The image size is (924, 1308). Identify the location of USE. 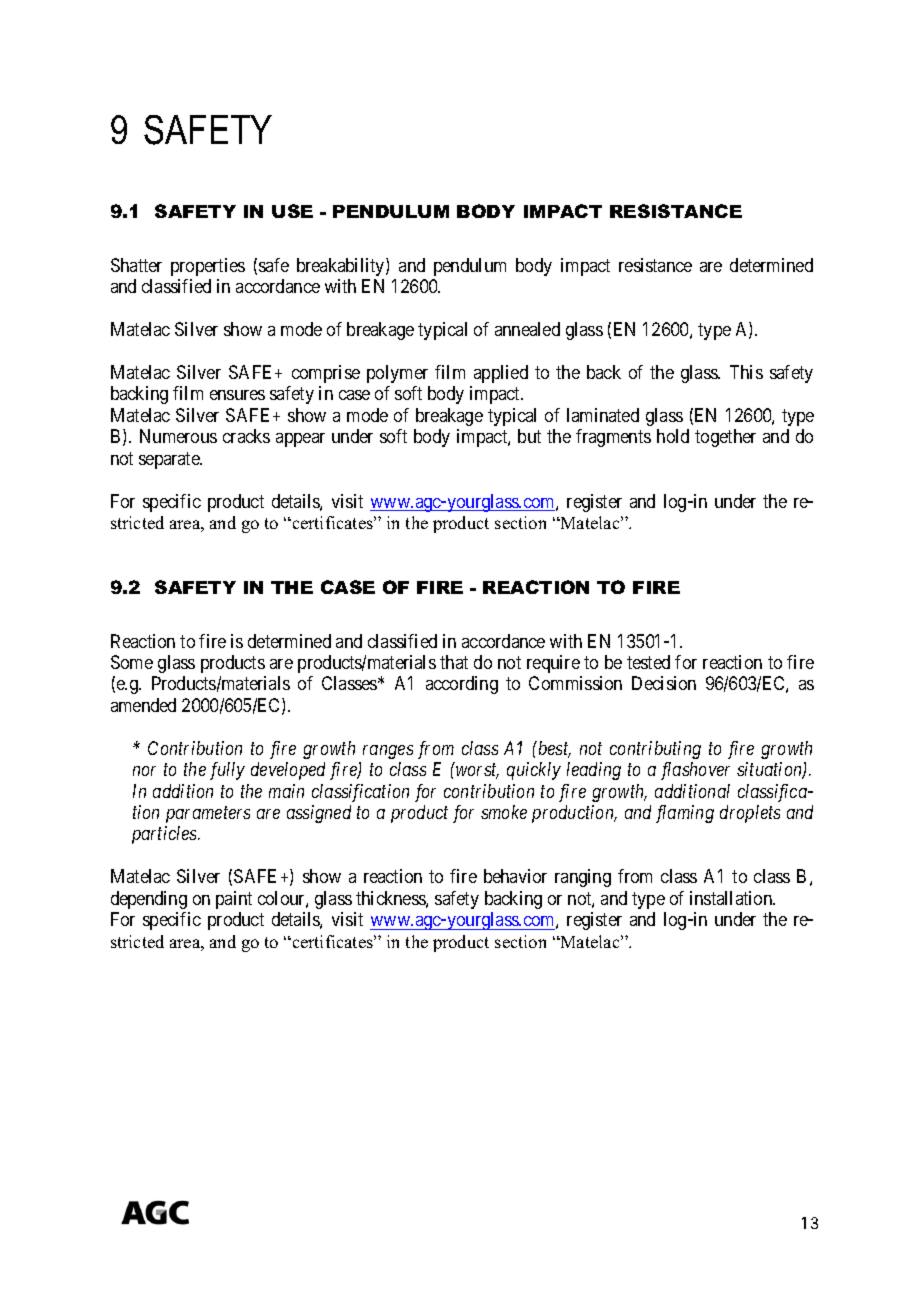
(292, 211).
